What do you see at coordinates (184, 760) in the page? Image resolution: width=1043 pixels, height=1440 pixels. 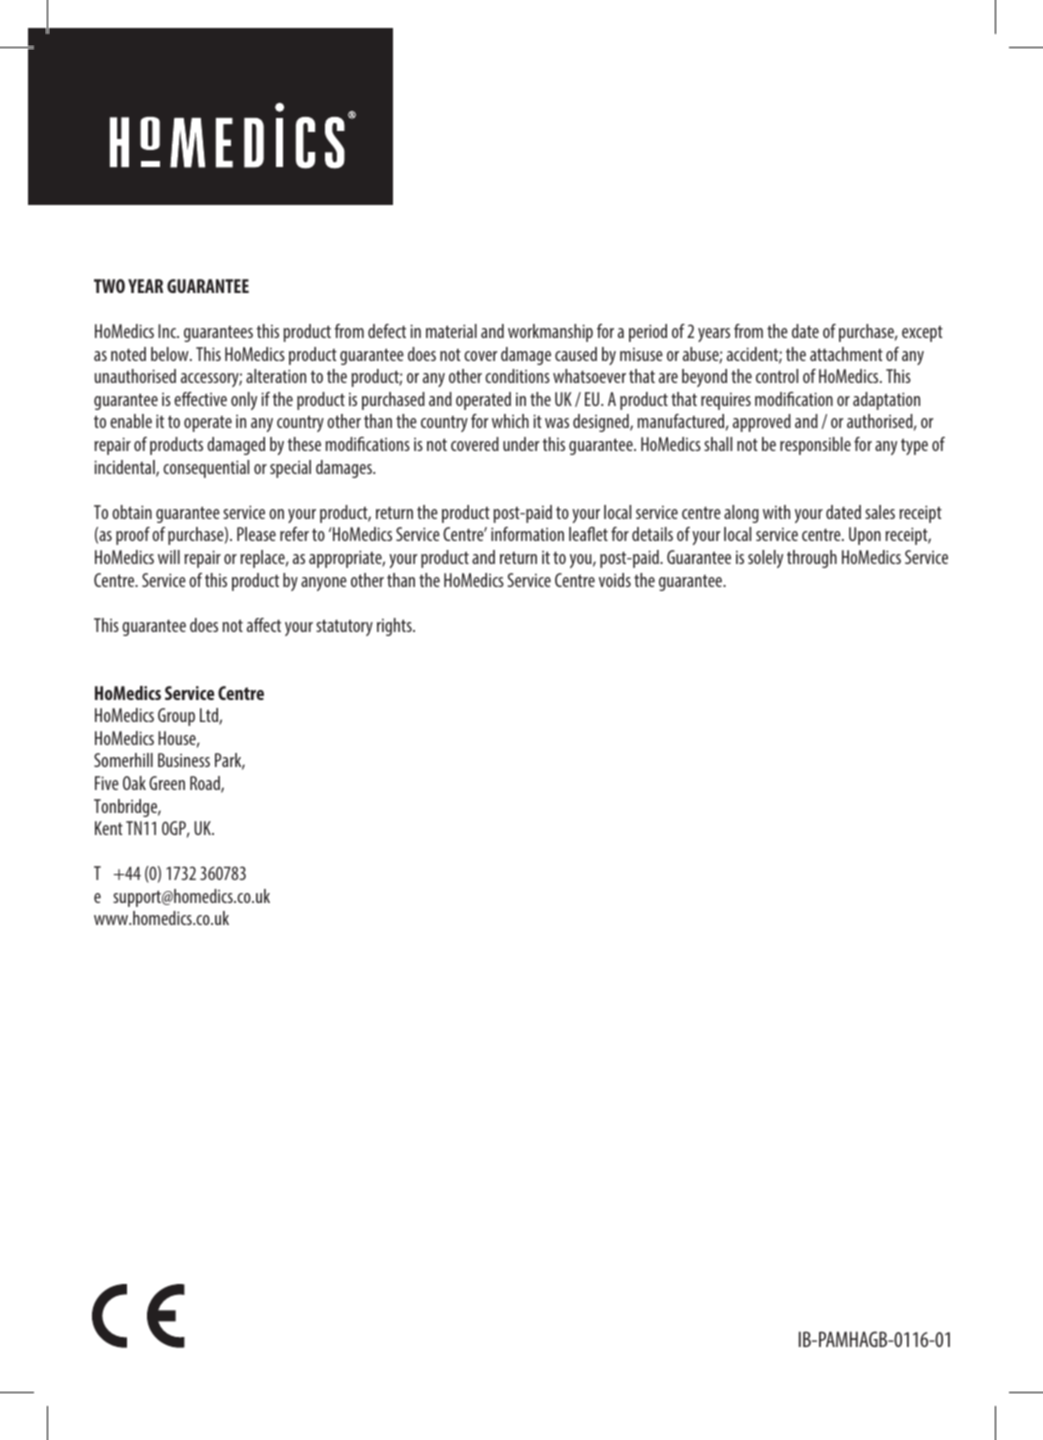 I see `Business` at bounding box center [184, 760].
